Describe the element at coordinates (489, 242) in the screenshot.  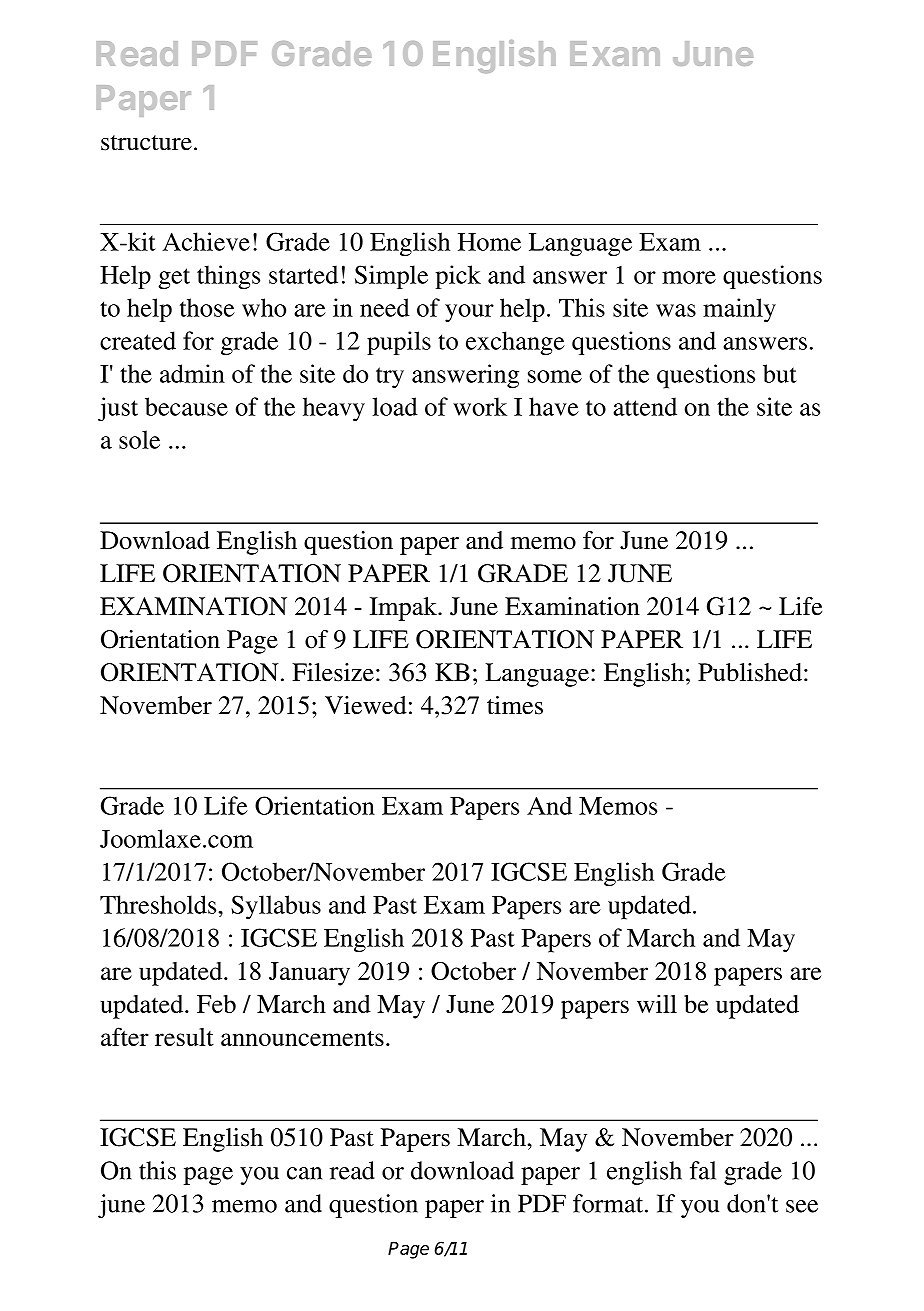
I see `Home` at that location.
